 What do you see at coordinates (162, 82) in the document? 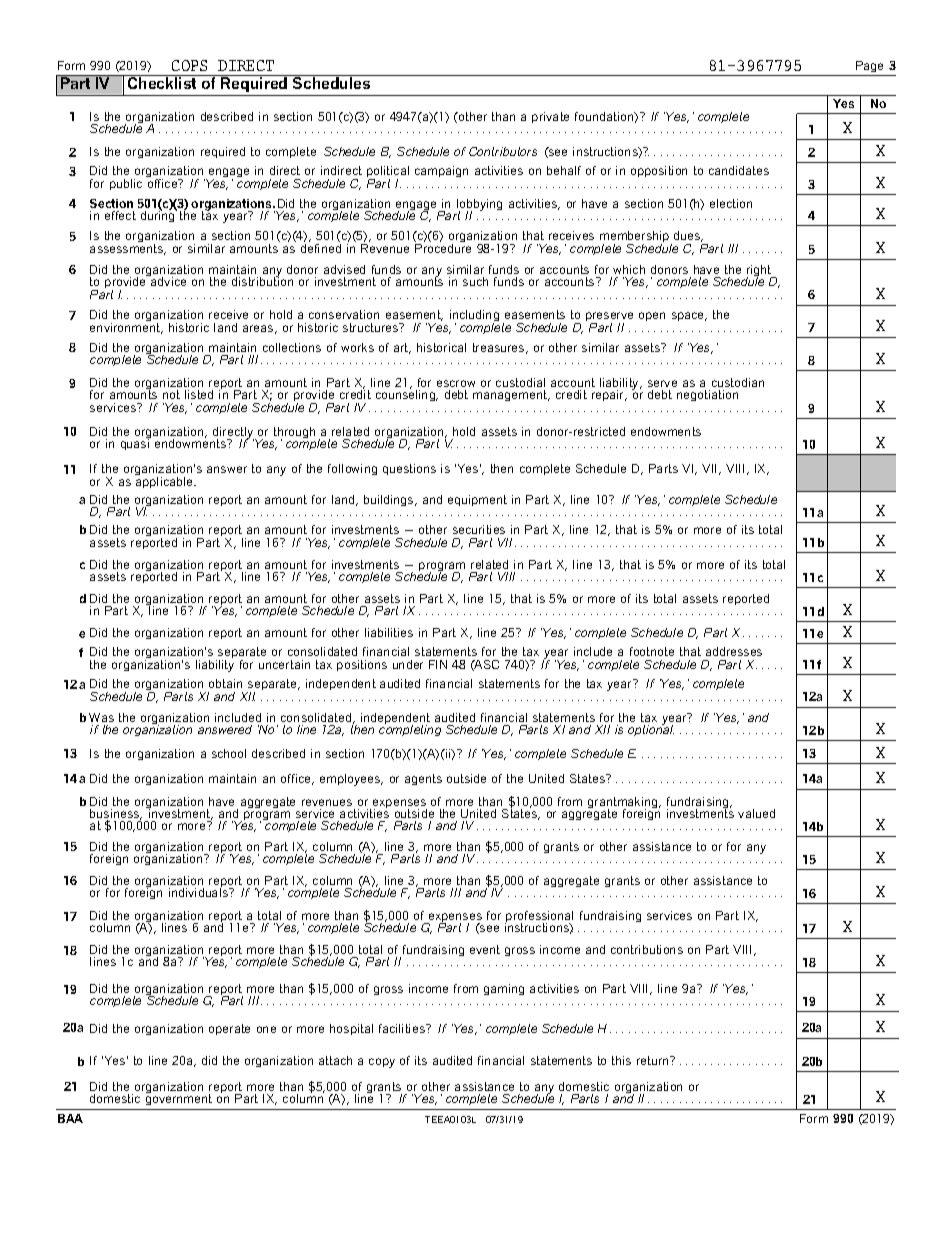
I see `Checklist` at bounding box center [162, 82].
